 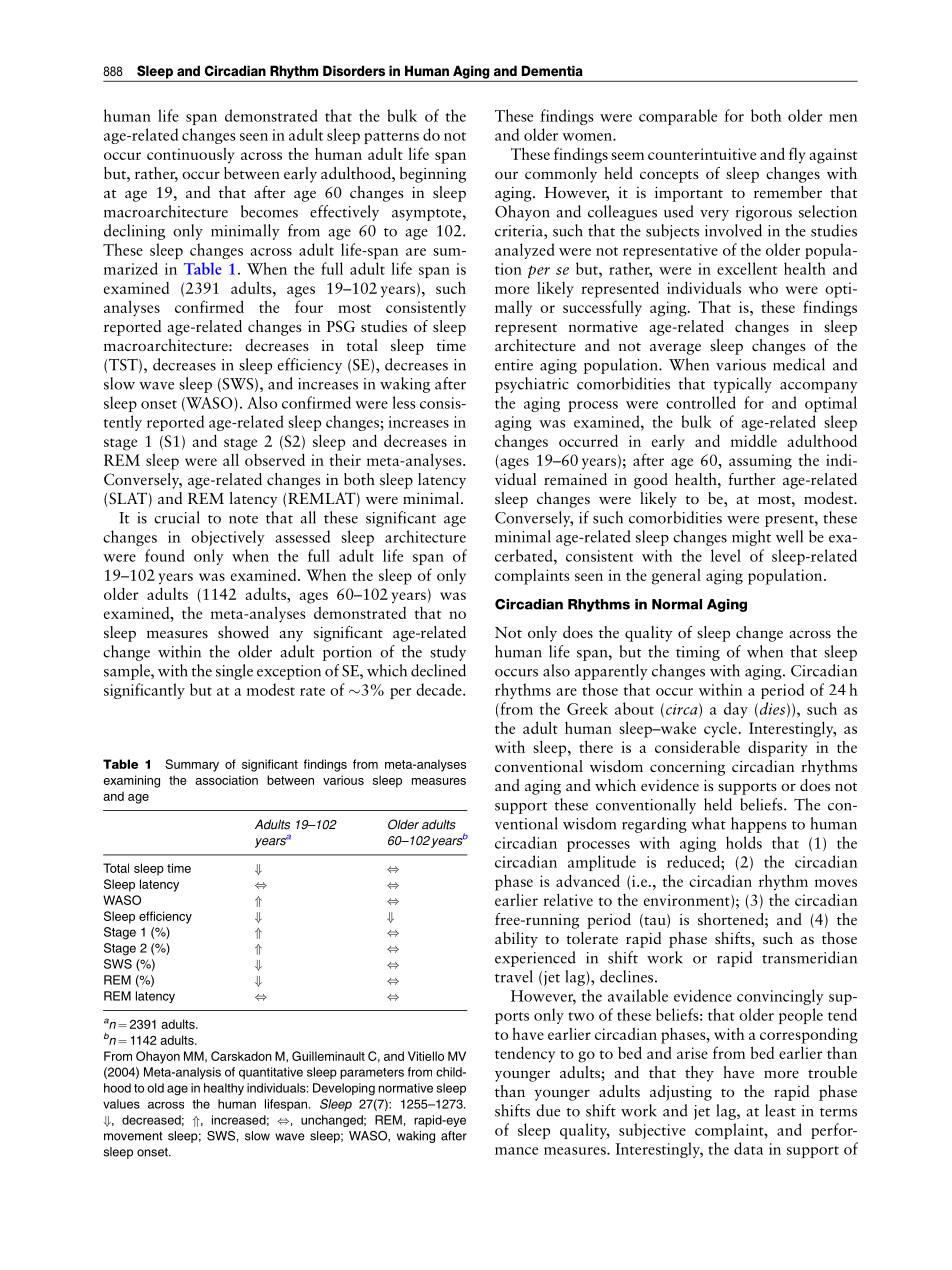 What do you see at coordinates (552, 70) in the screenshot?
I see `Dementia` at bounding box center [552, 70].
